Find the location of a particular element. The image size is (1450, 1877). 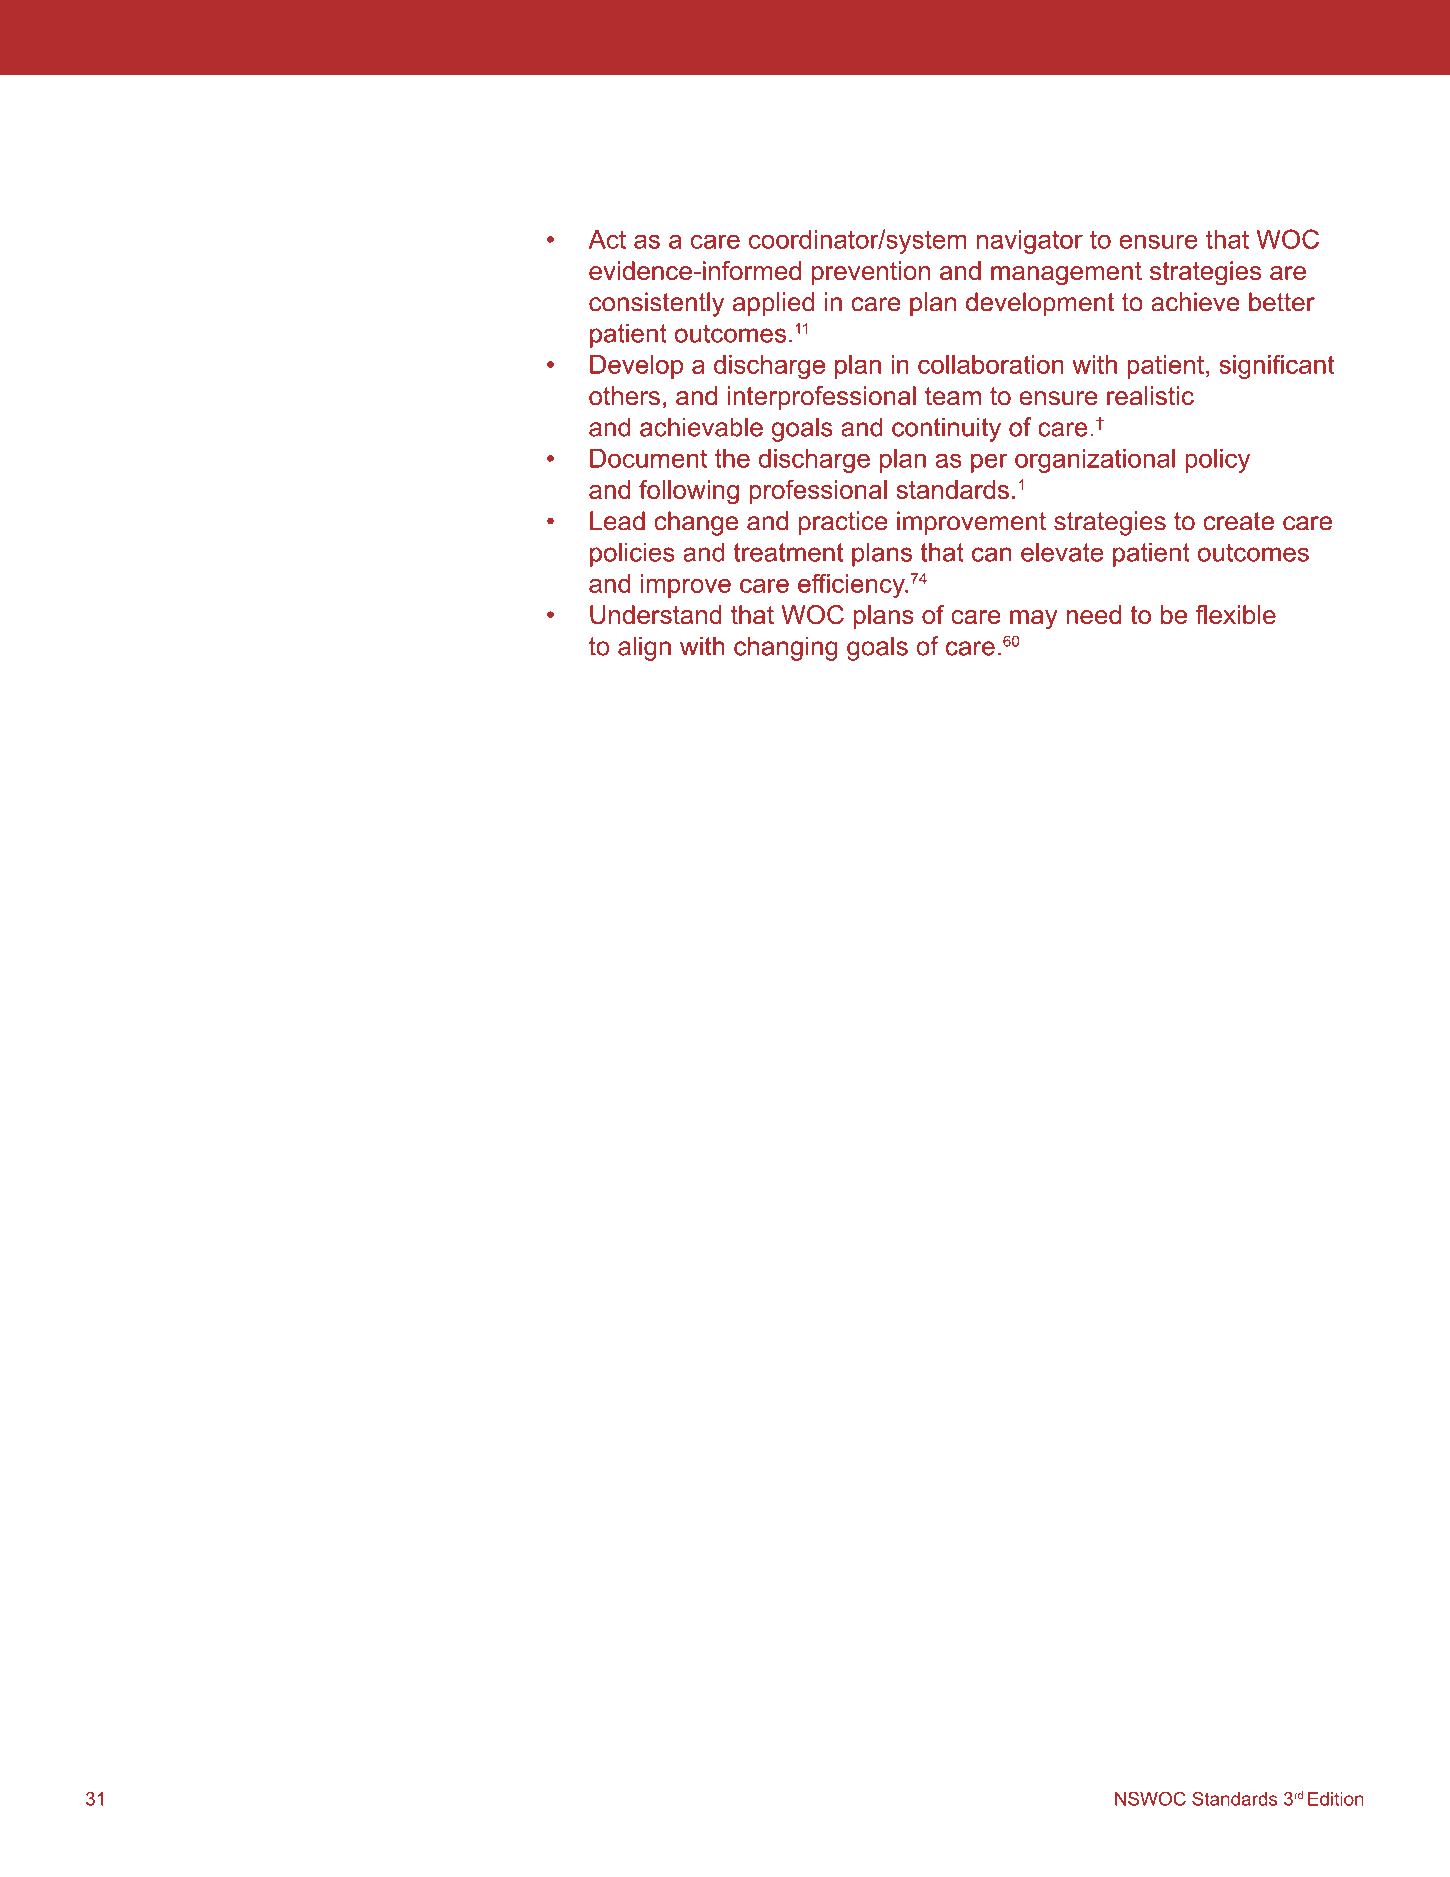

consistently is located at coordinates (656, 304).
